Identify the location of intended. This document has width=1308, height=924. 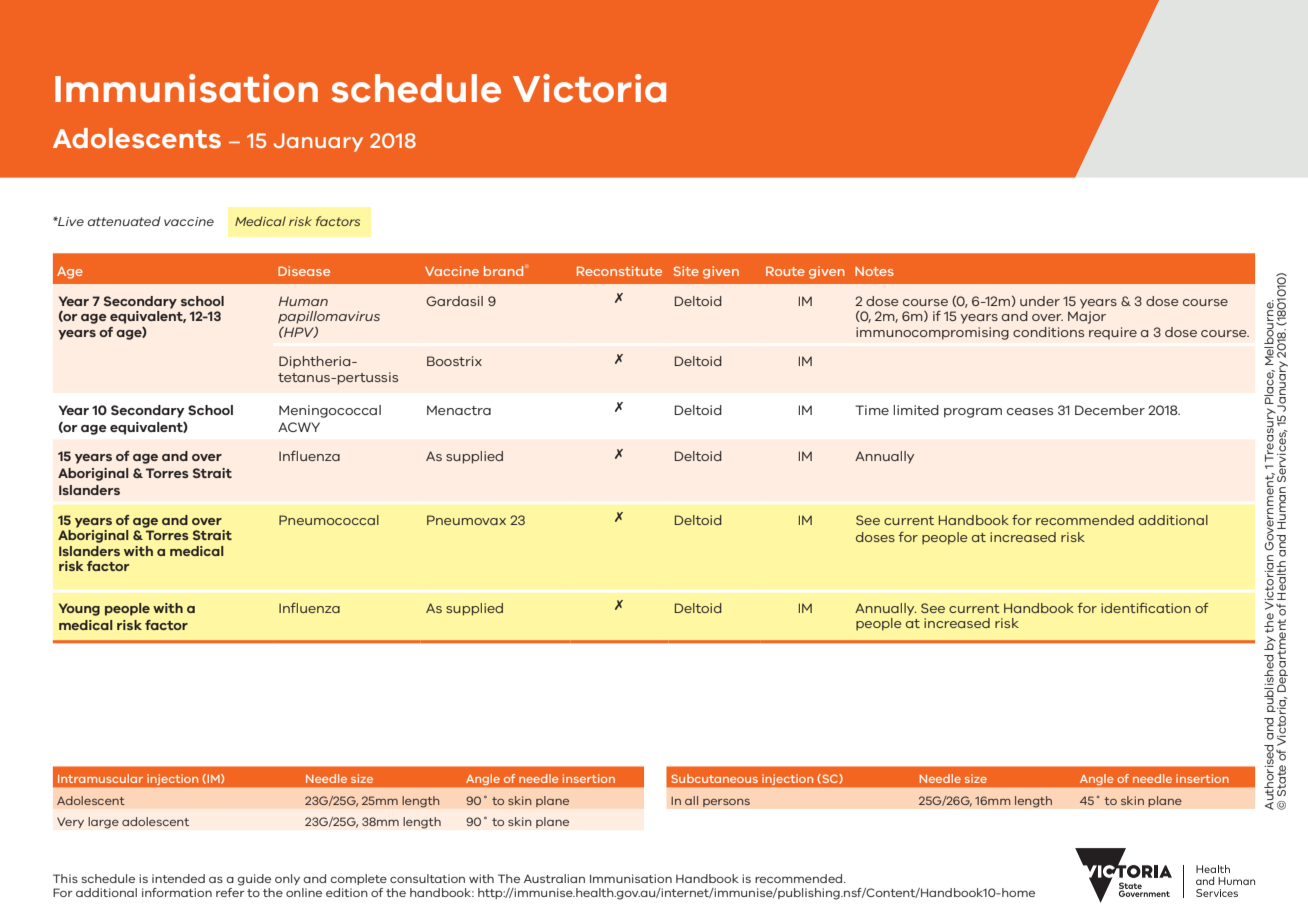
(178, 878).
